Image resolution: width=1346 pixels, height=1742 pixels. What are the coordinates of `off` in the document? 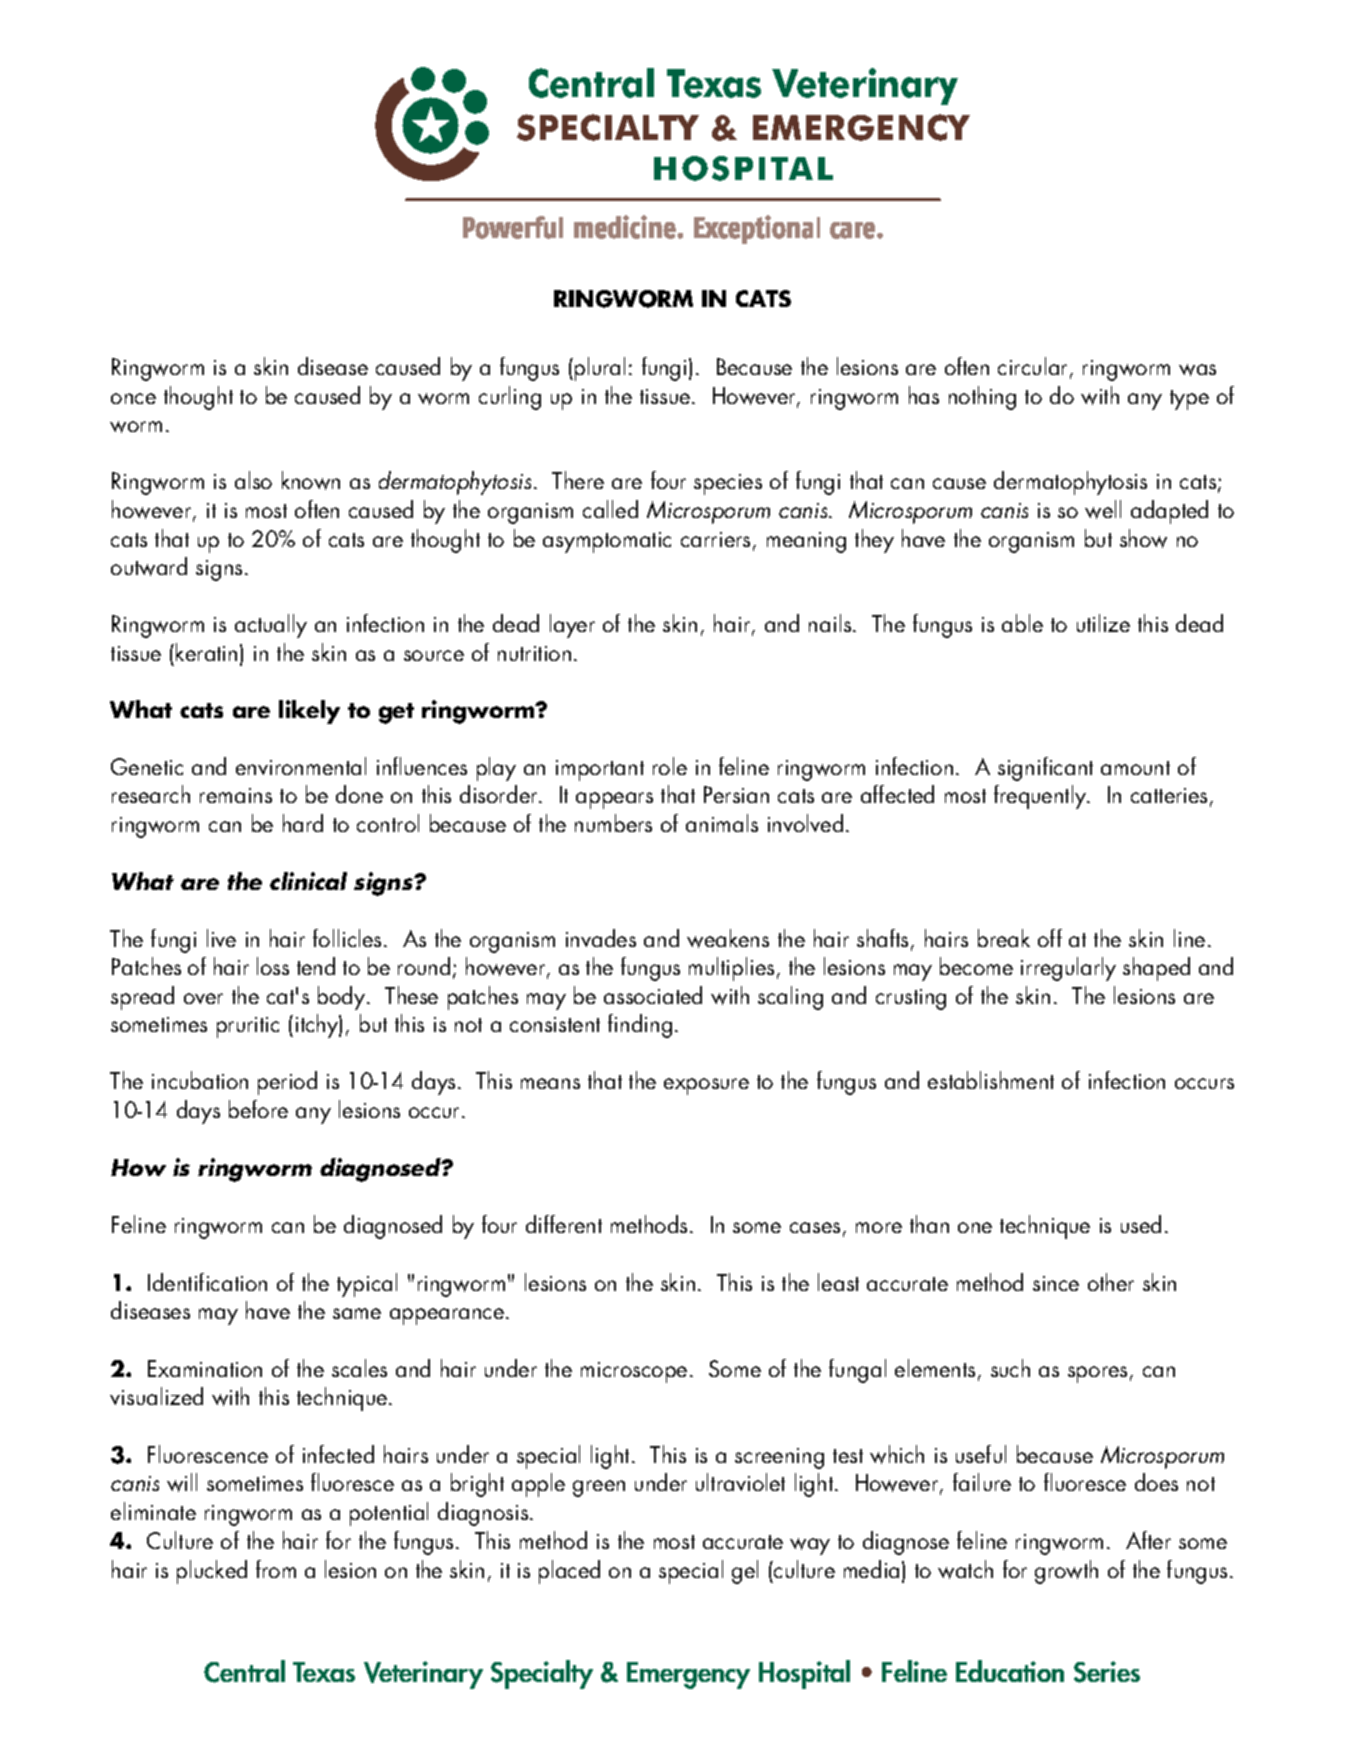 It's located at (1050, 938).
